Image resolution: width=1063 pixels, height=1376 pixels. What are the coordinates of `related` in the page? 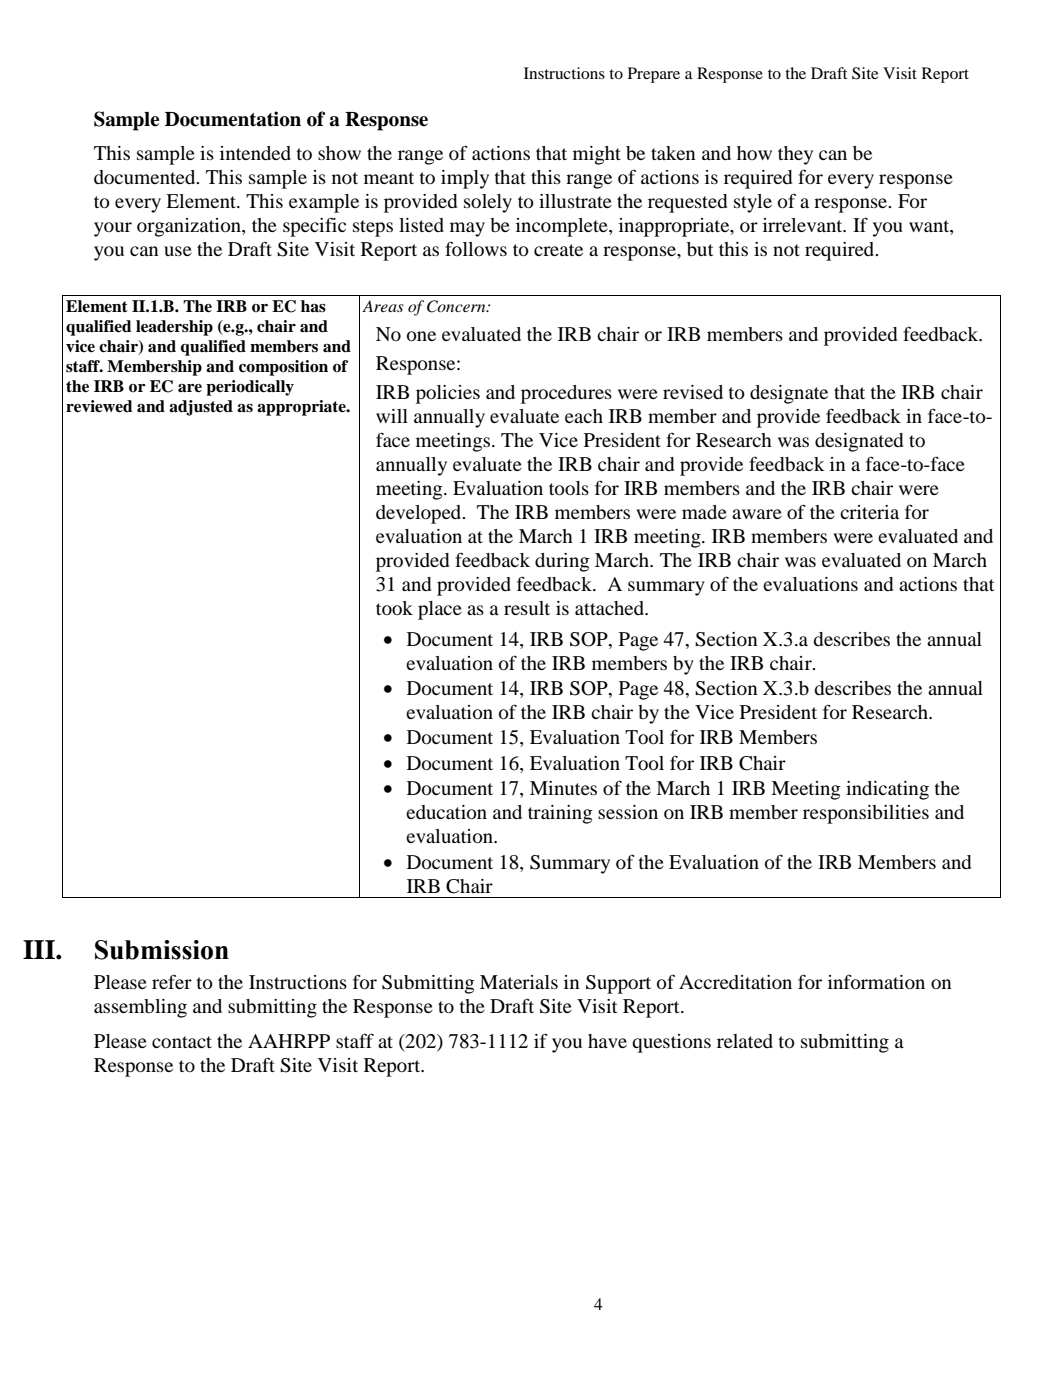 It's located at (745, 1041).
